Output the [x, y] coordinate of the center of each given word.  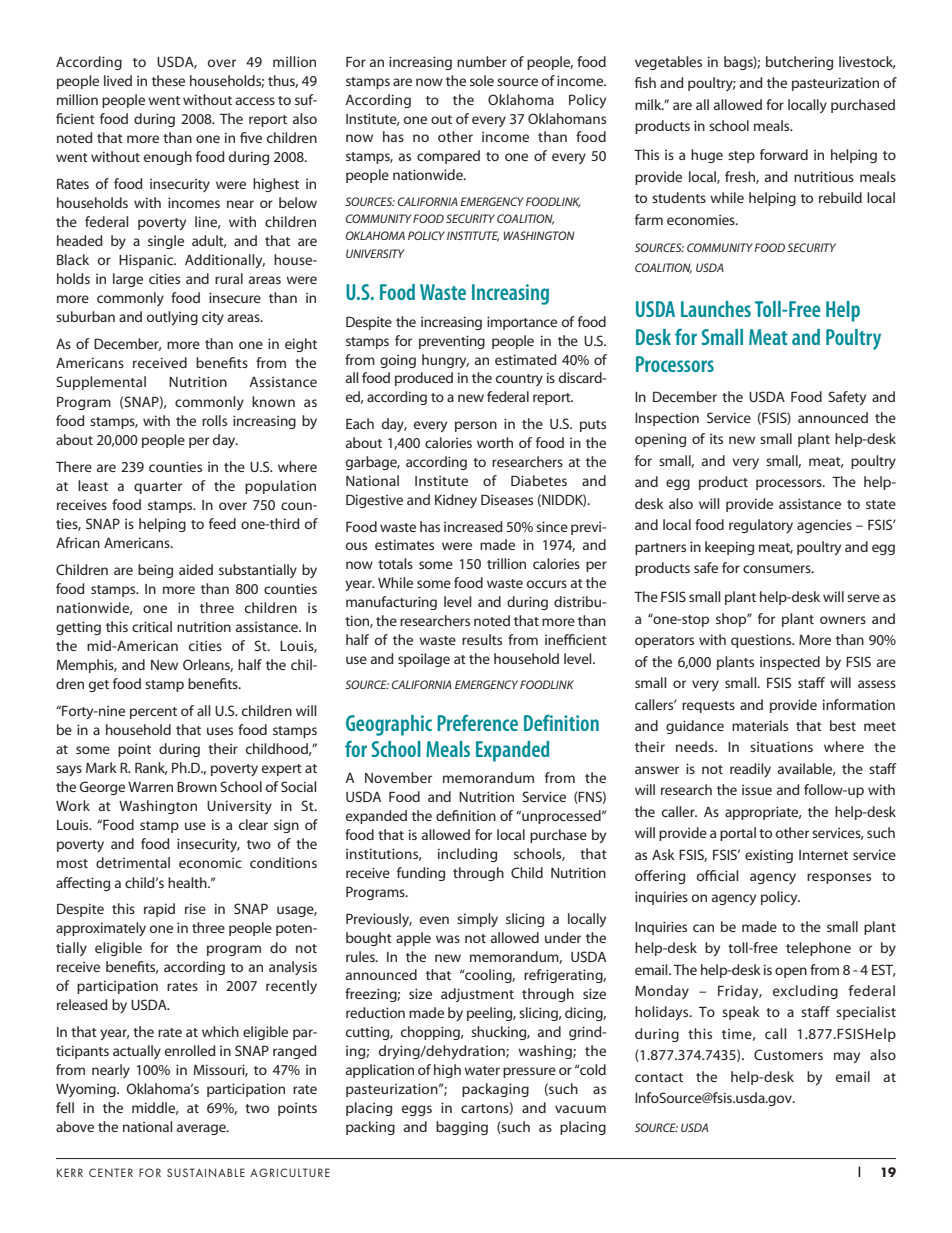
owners [843, 620]
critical [152, 626]
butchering [799, 63]
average [202, 1129]
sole [482, 80]
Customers [788, 1054]
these [168, 80]
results [482, 639]
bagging [462, 1128]
